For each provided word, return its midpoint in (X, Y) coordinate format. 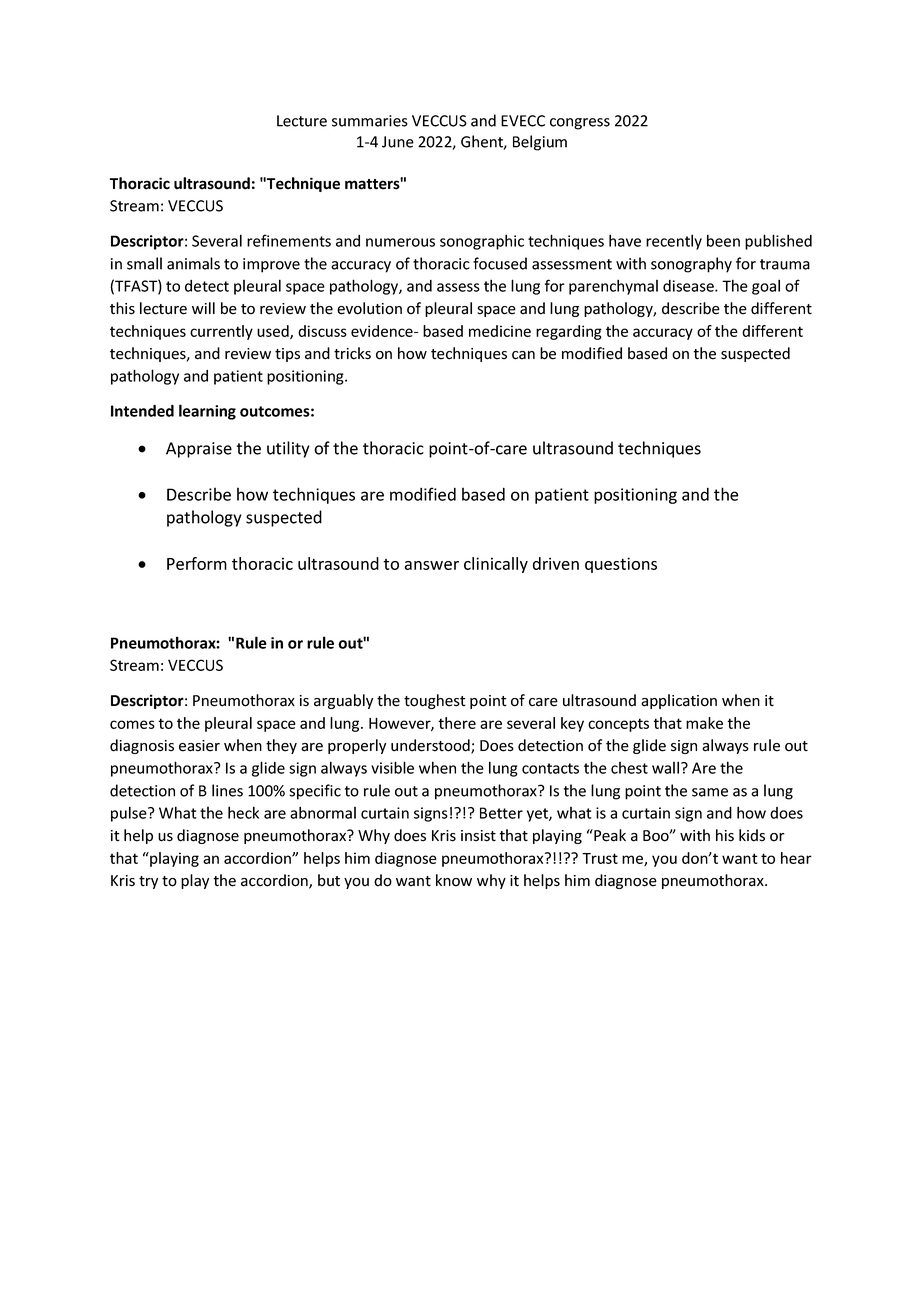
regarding (569, 332)
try (148, 882)
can (523, 355)
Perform (197, 563)
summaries (370, 121)
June (398, 142)
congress (580, 124)
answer (431, 565)
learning (207, 412)
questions (621, 565)
